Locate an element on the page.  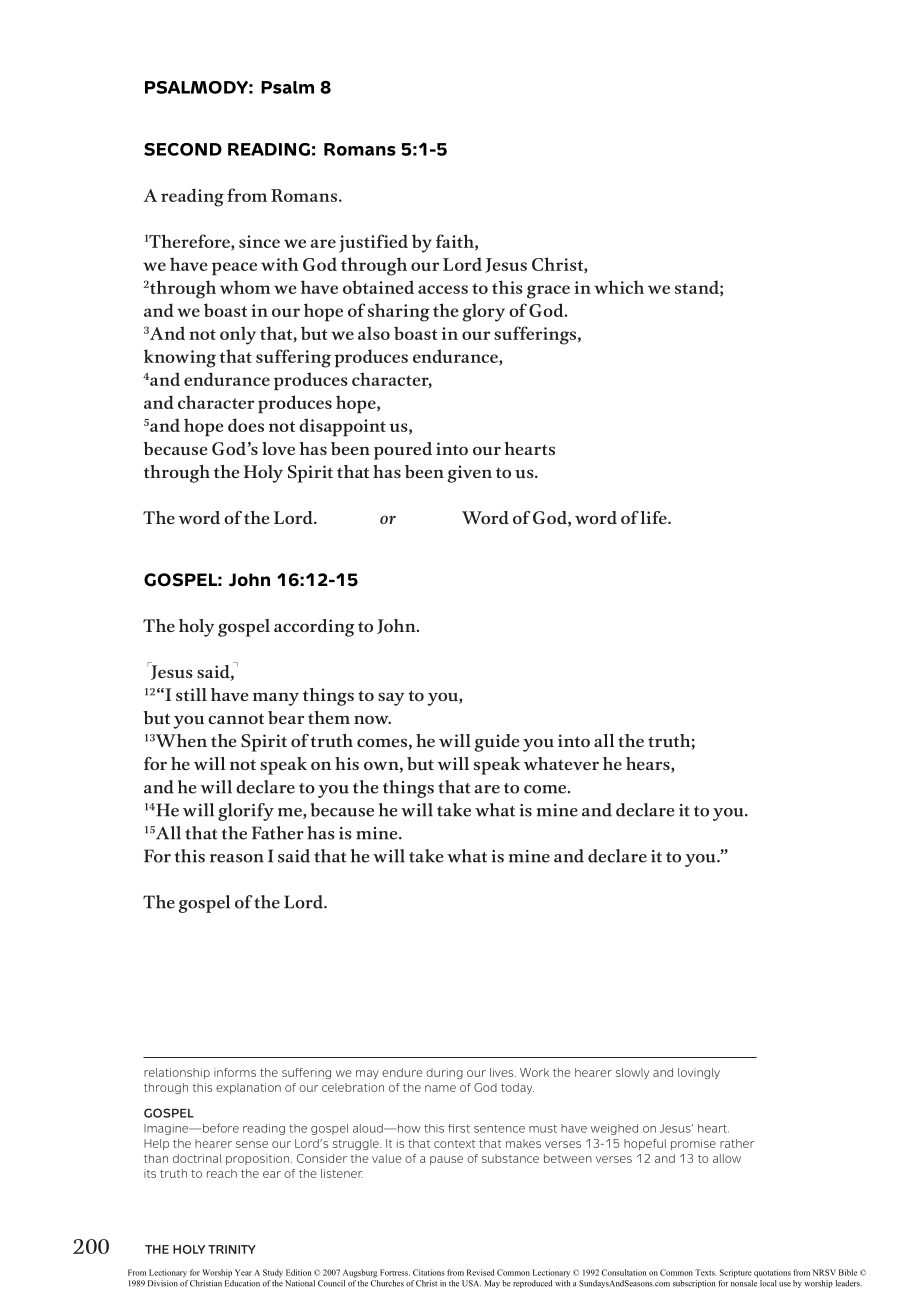
which is located at coordinates (619, 287).
